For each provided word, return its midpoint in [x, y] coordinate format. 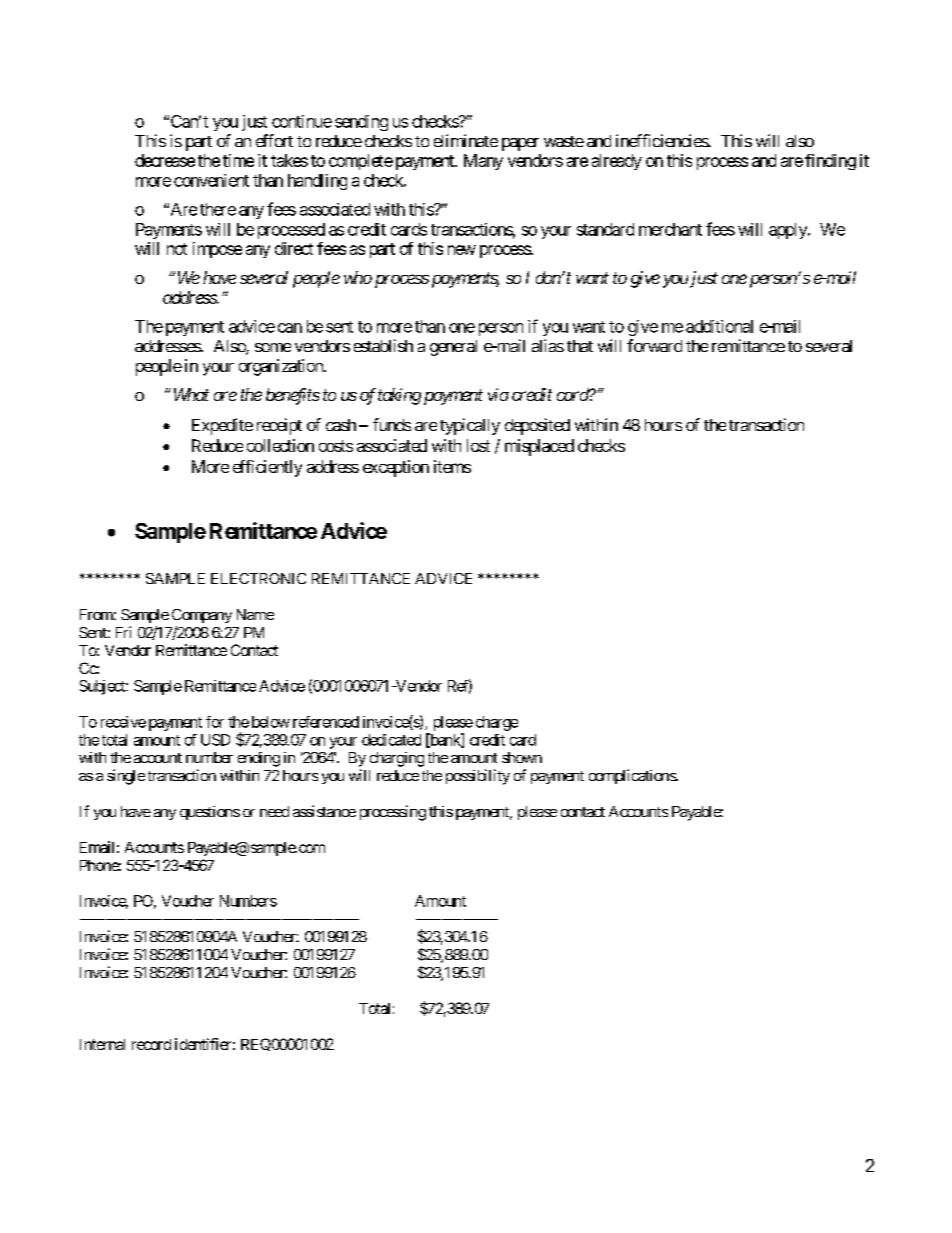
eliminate [466, 140]
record [151, 1044]
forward [654, 345]
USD [215, 740]
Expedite [222, 426]
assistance [324, 811]
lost [478, 445]
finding [830, 162]
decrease [165, 160]
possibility [478, 777]
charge [497, 723]
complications [633, 776]
